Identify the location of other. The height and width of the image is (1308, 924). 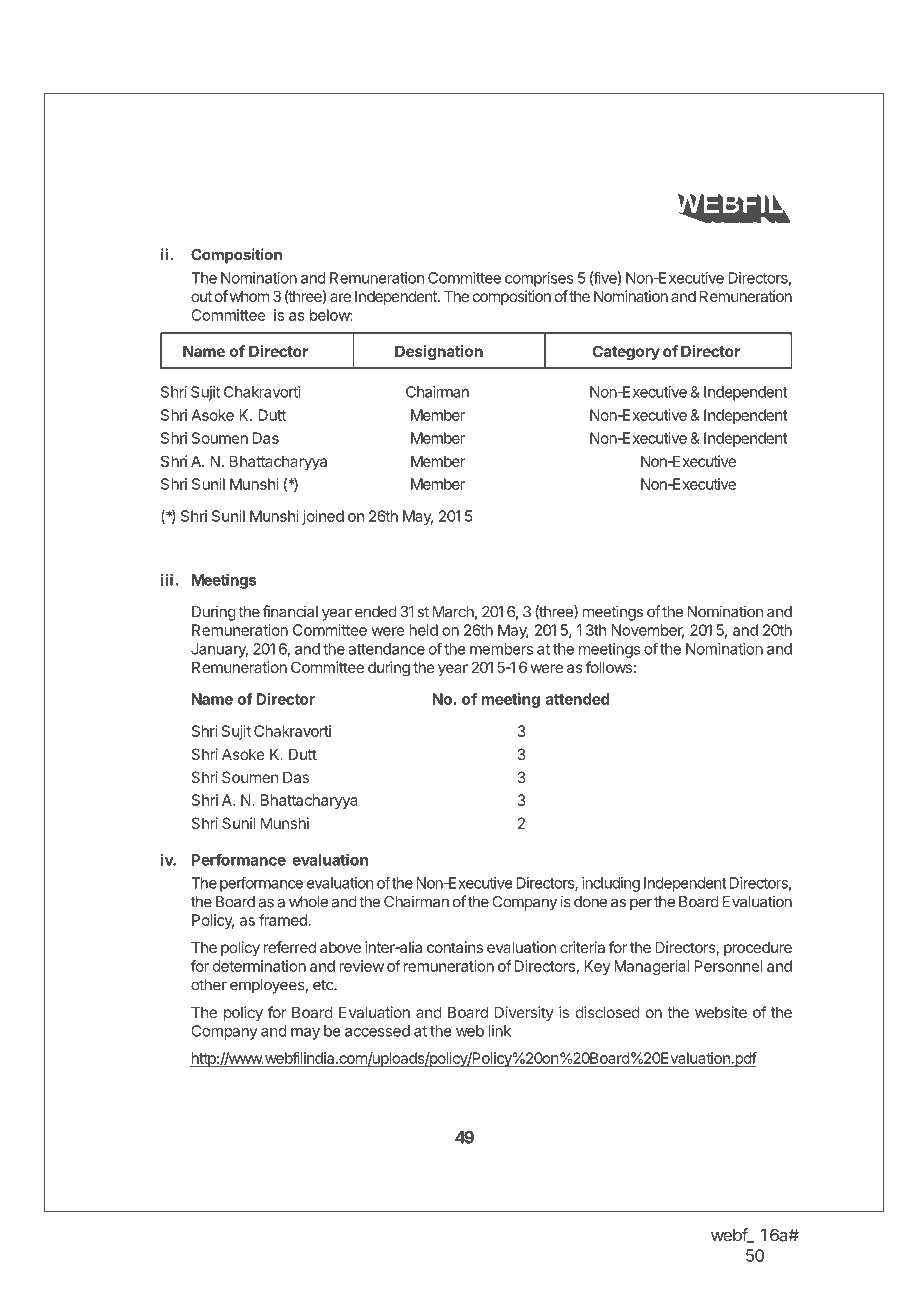
(209, 985).
